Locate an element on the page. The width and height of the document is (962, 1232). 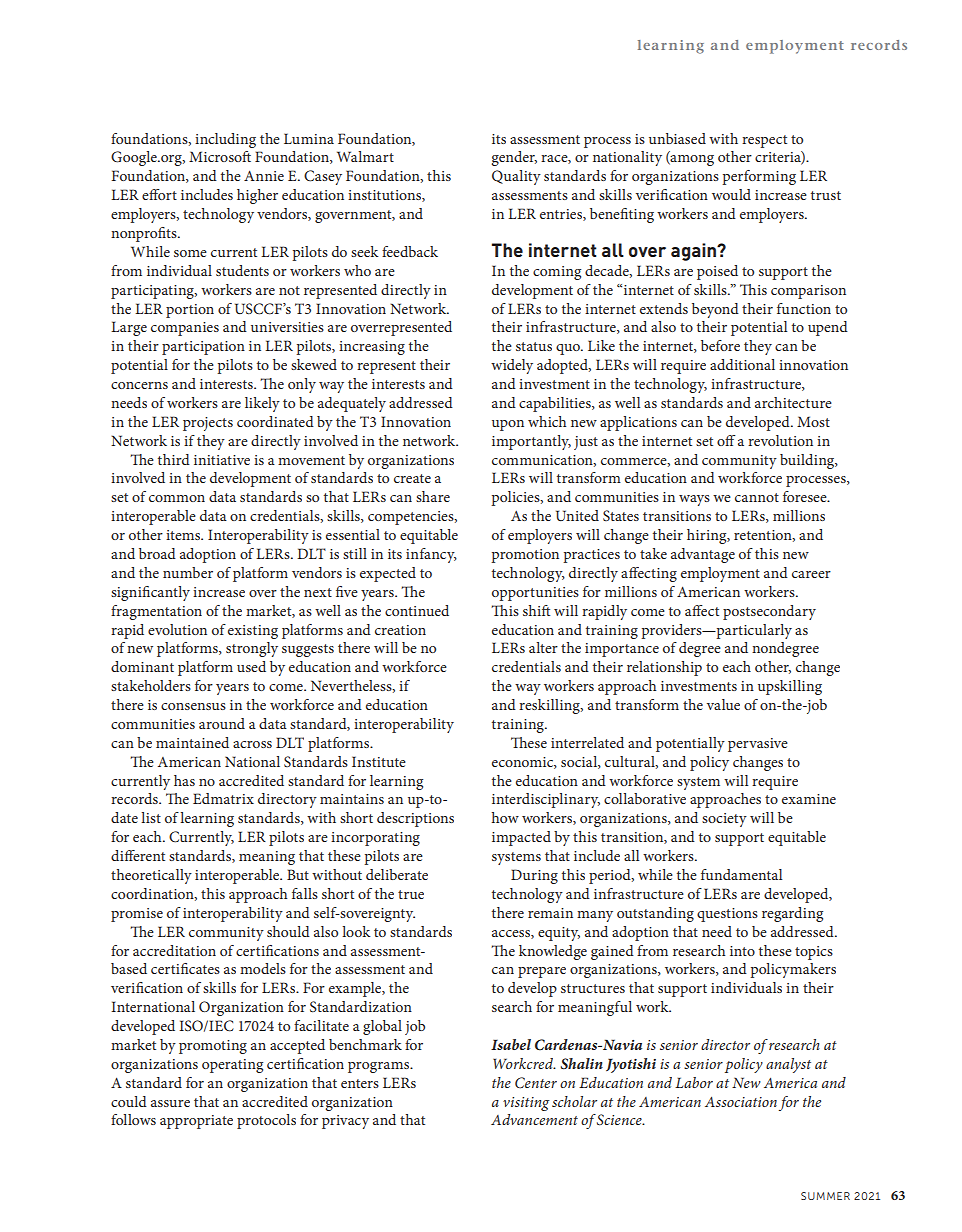
upon is located at coordinates (508, 425).
